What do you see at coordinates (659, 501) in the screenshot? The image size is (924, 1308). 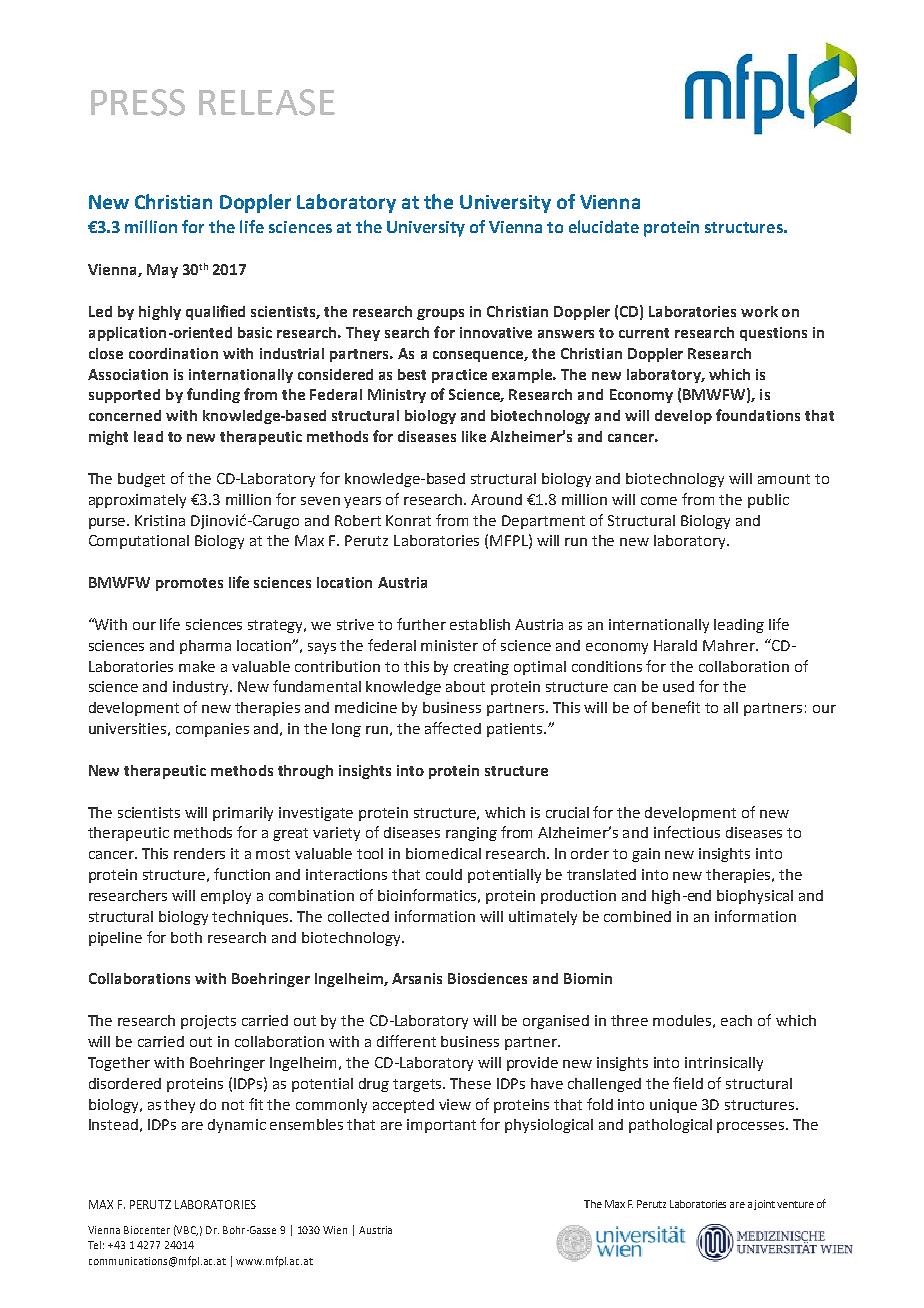 I see `come` at bounding box center [659, 501].
